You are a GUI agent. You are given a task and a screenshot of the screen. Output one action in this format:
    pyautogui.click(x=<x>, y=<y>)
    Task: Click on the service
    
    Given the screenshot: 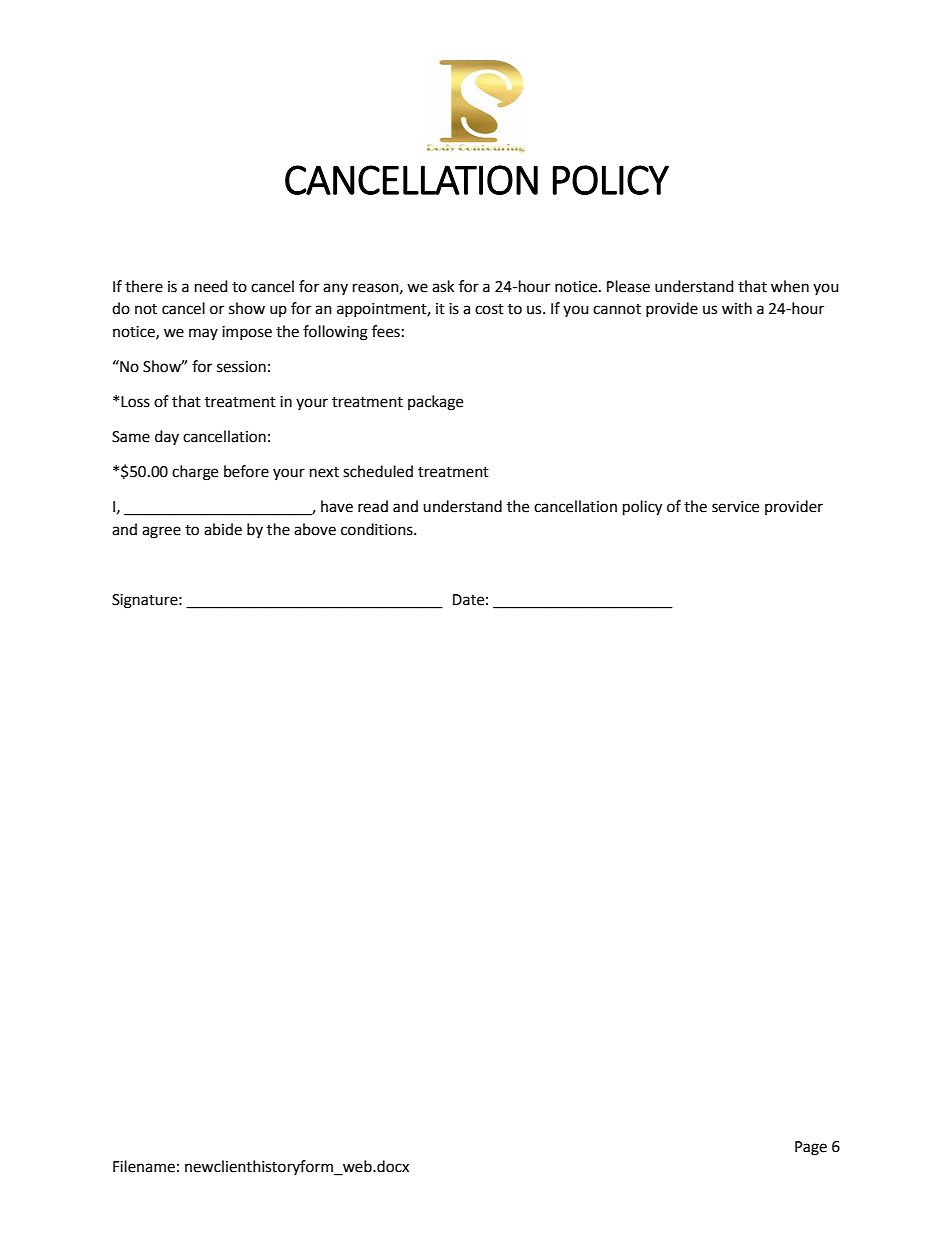 What is the action you would take?
    pyautogui.click(x=735, y=507)
